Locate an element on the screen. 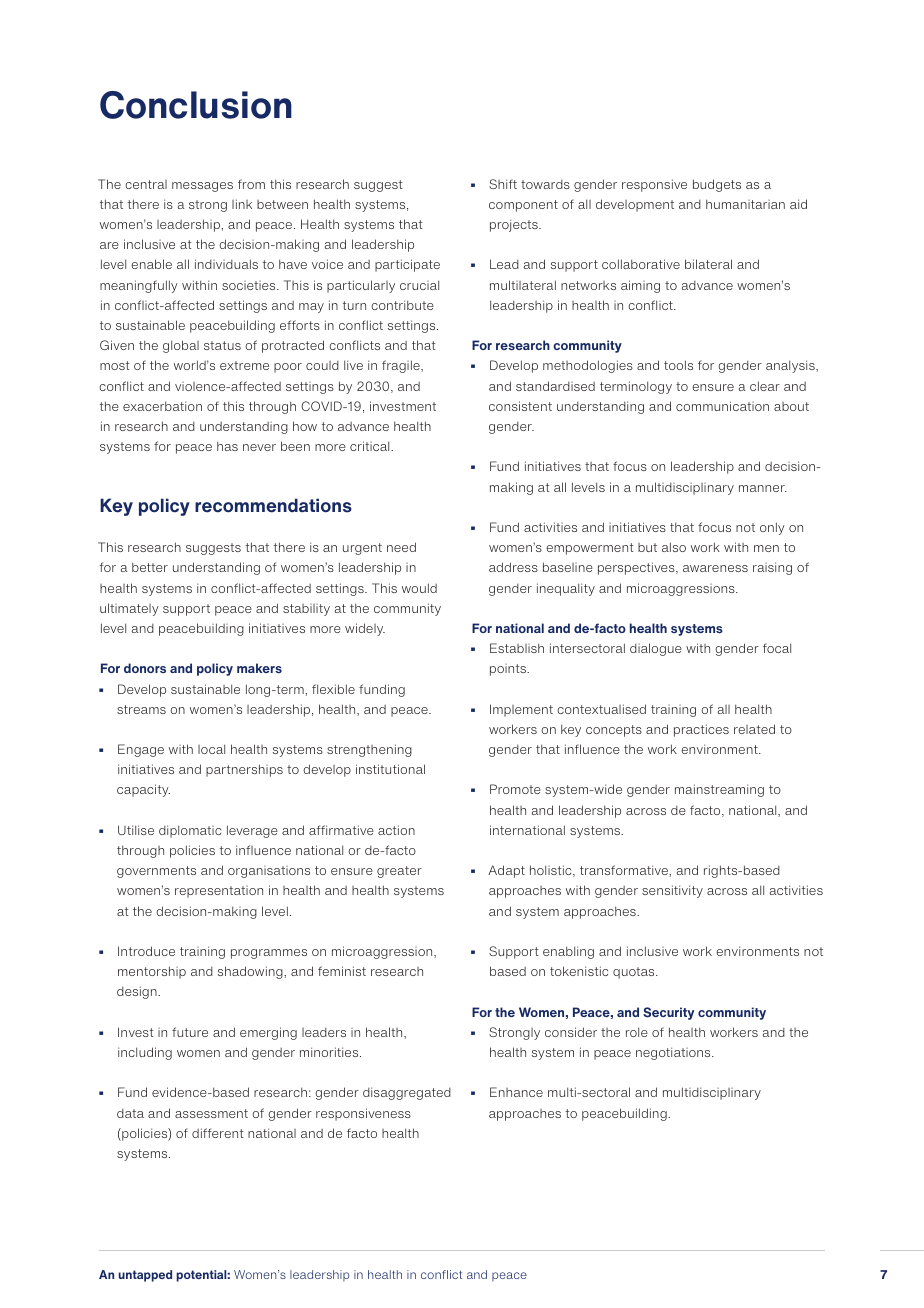 This screenshot has width=924, height=1308. Shift is located at coordinates (503, 184).
